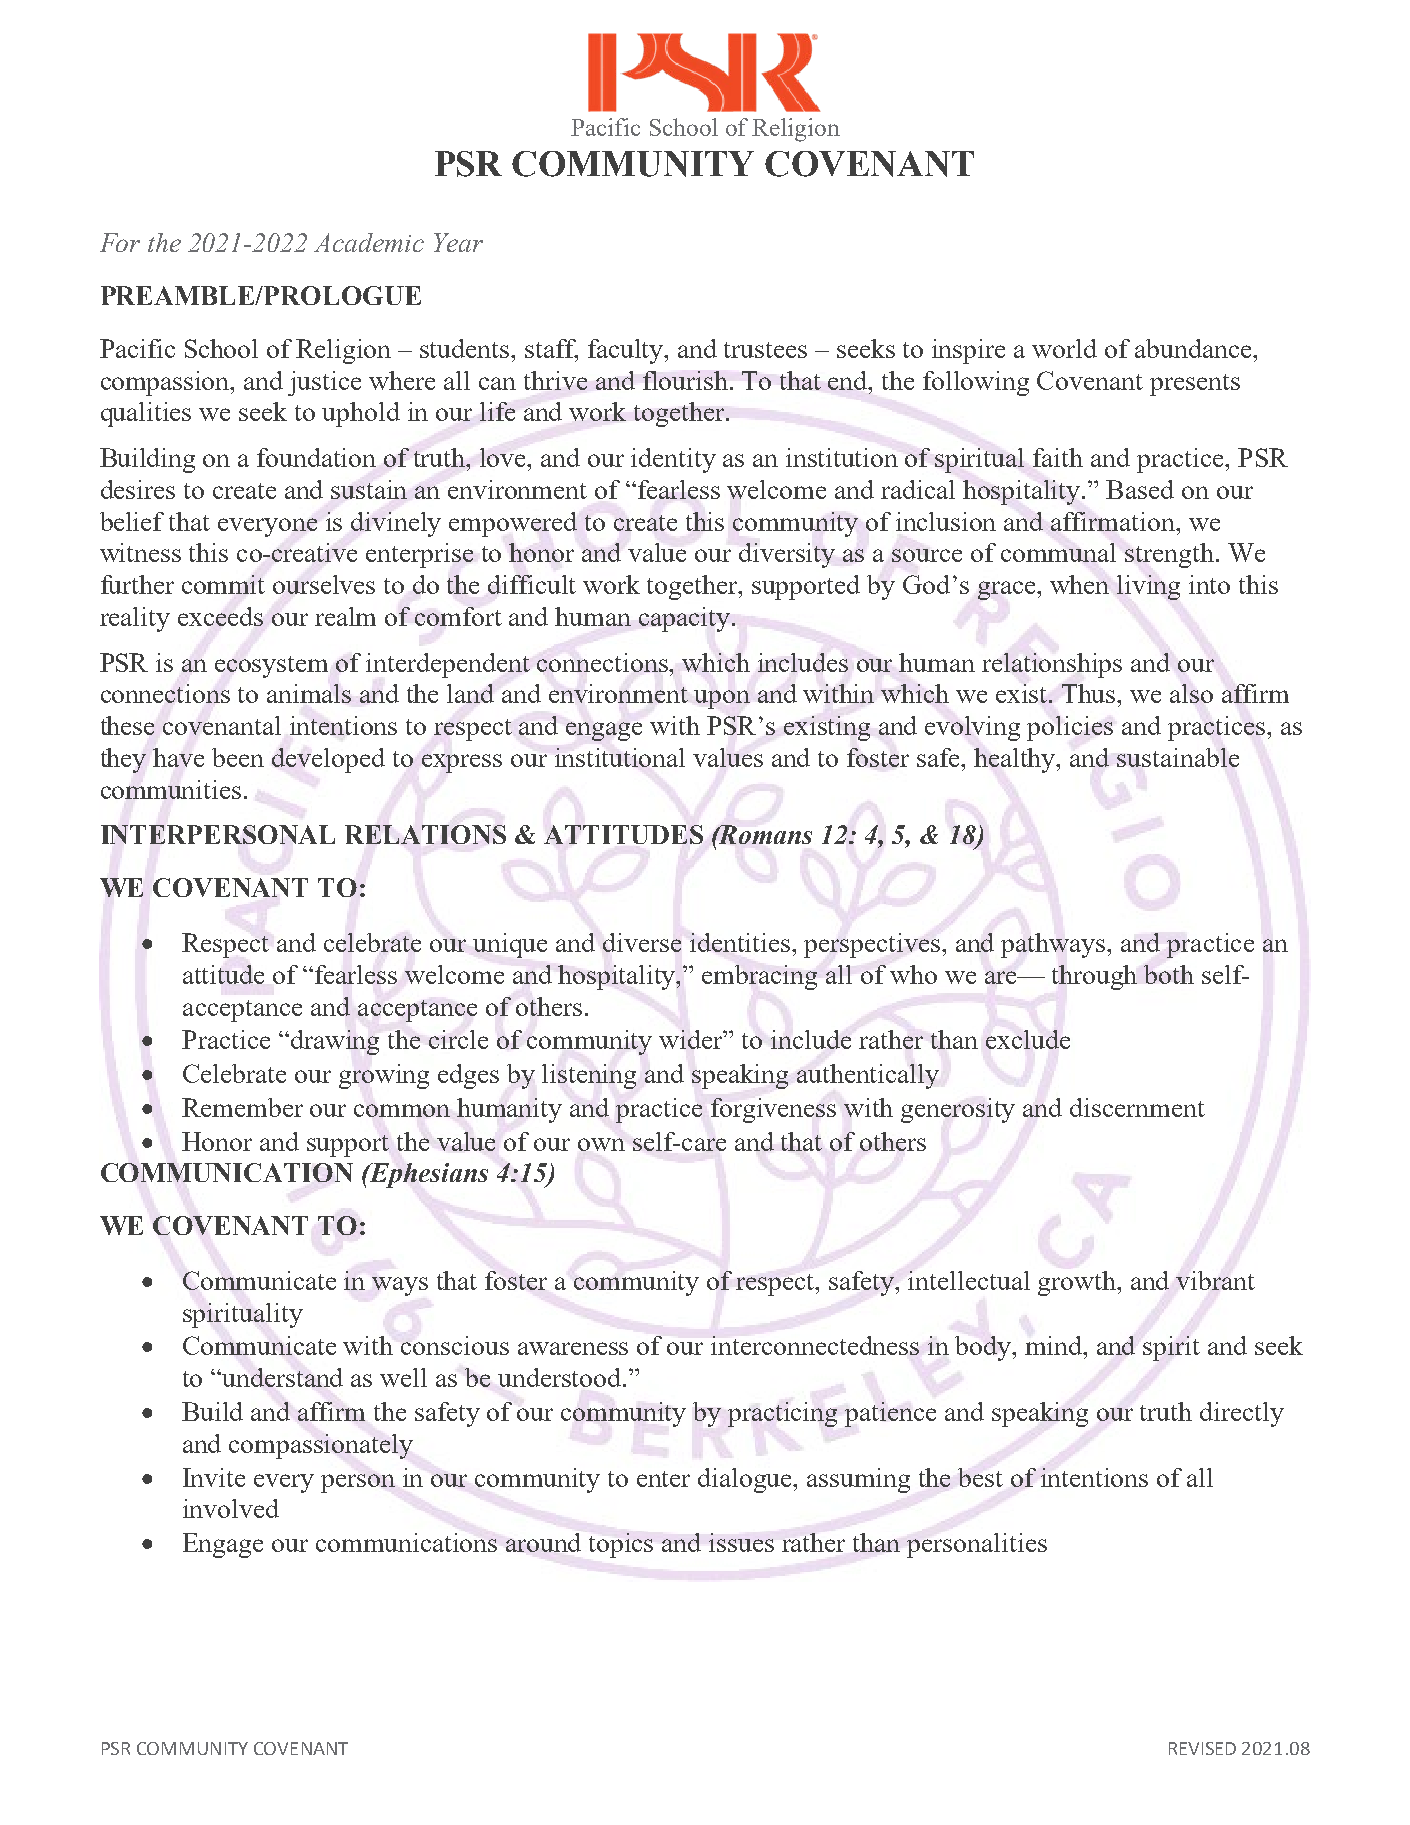 This page has height=1825, width=1410. What do you see at coordinates (621, 1545) in the page?
I see `topics` at bounding box center [621, 1545].
